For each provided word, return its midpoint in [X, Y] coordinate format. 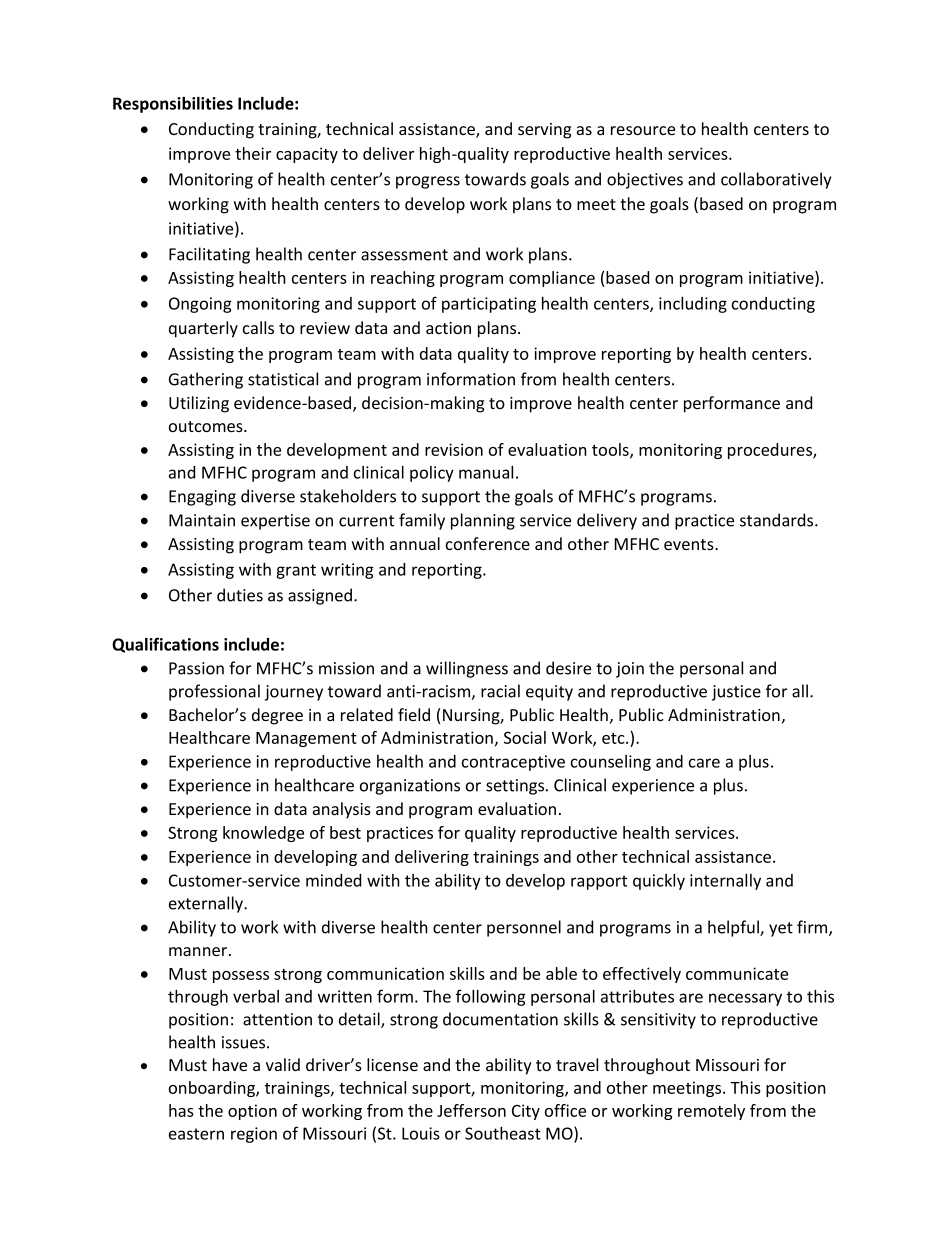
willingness [467, 669]
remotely [711, 1112]
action [448, 328]
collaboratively [776, 180]
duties [240, 595]
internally [725, 881]
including [693, 304]
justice [736, 693]
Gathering [206, 380]
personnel [524, 928]
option [252, 1112]
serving [544, 131]
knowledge [263, 834]
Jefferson [471, 1110]
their [253, 153]
